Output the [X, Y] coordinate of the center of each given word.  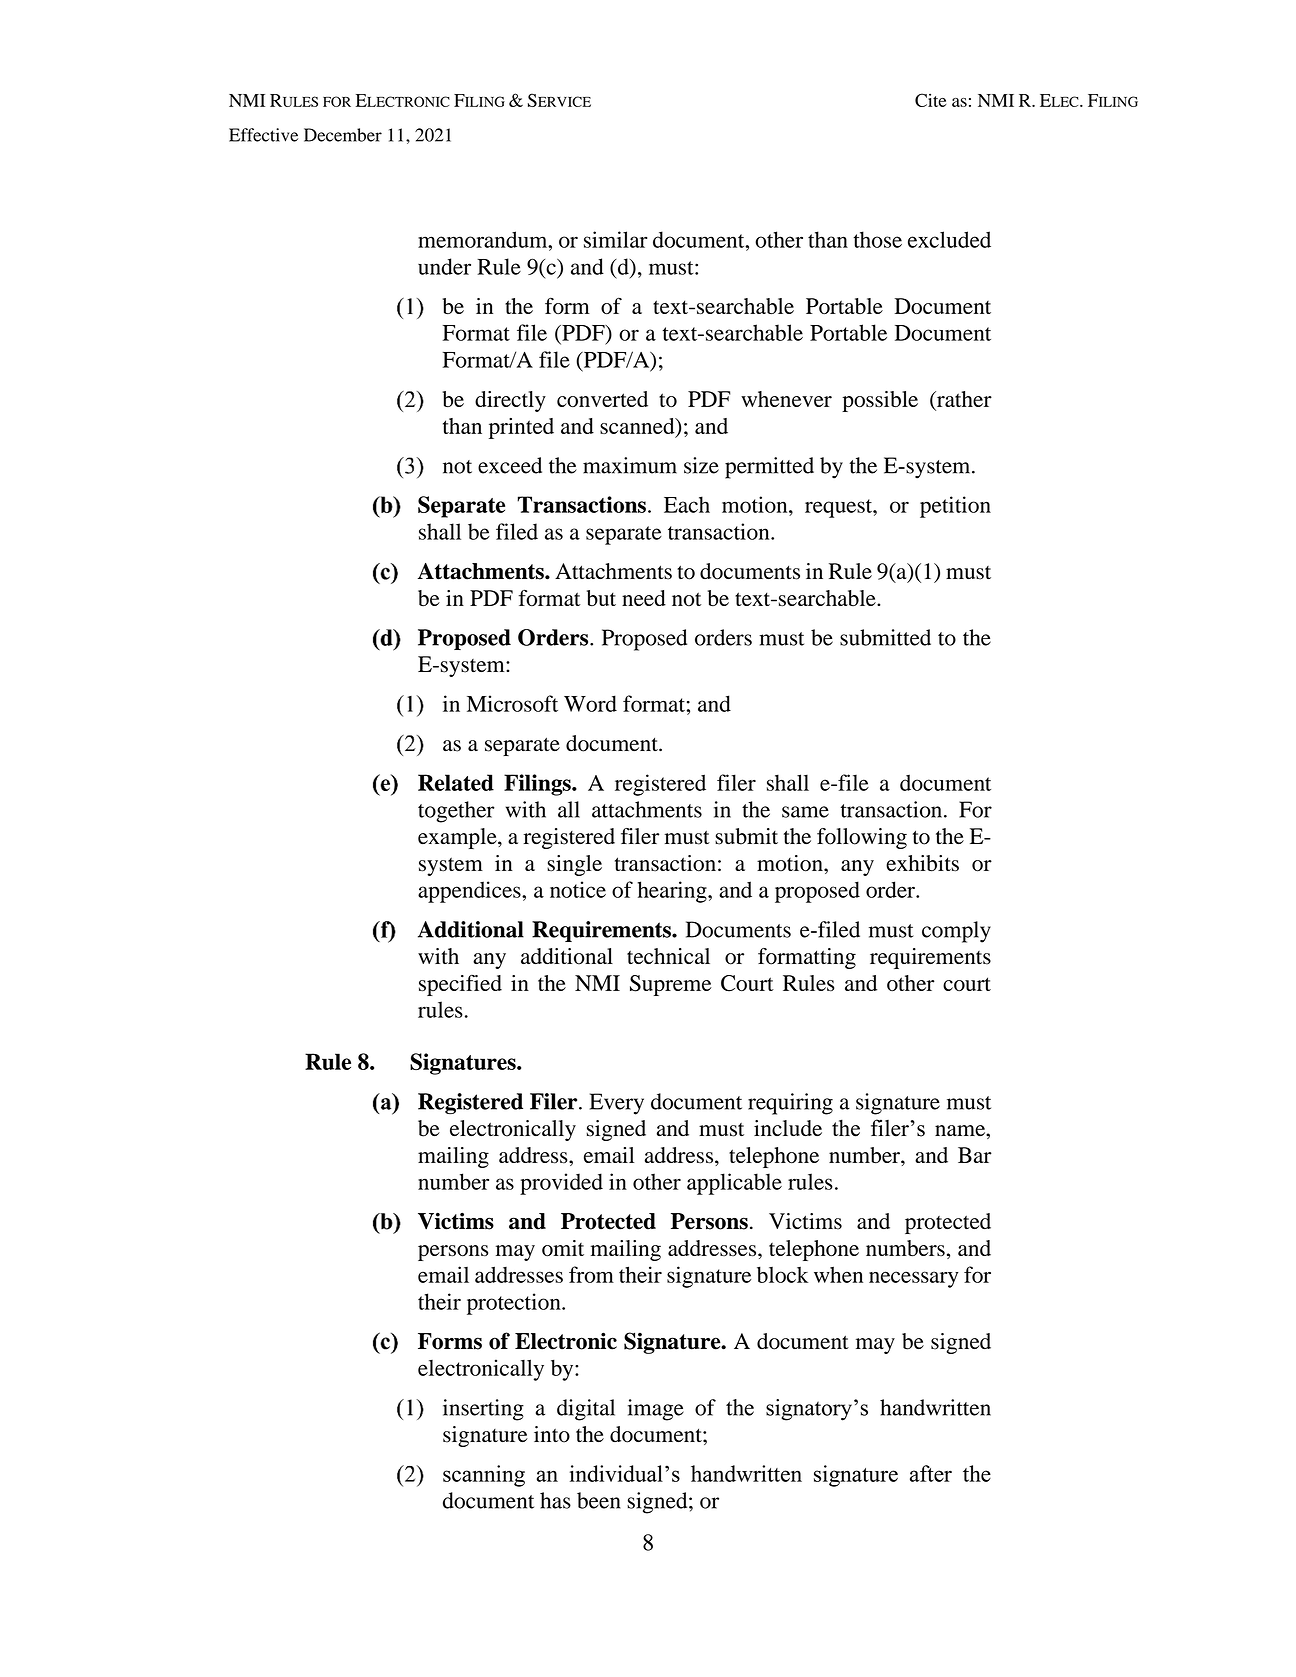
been [599, 1500]
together [456, 812]
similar [615, 239]
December [343, 135]
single [574, 865]
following [862, 838]
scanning [484, 1476]
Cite [930, 100]
